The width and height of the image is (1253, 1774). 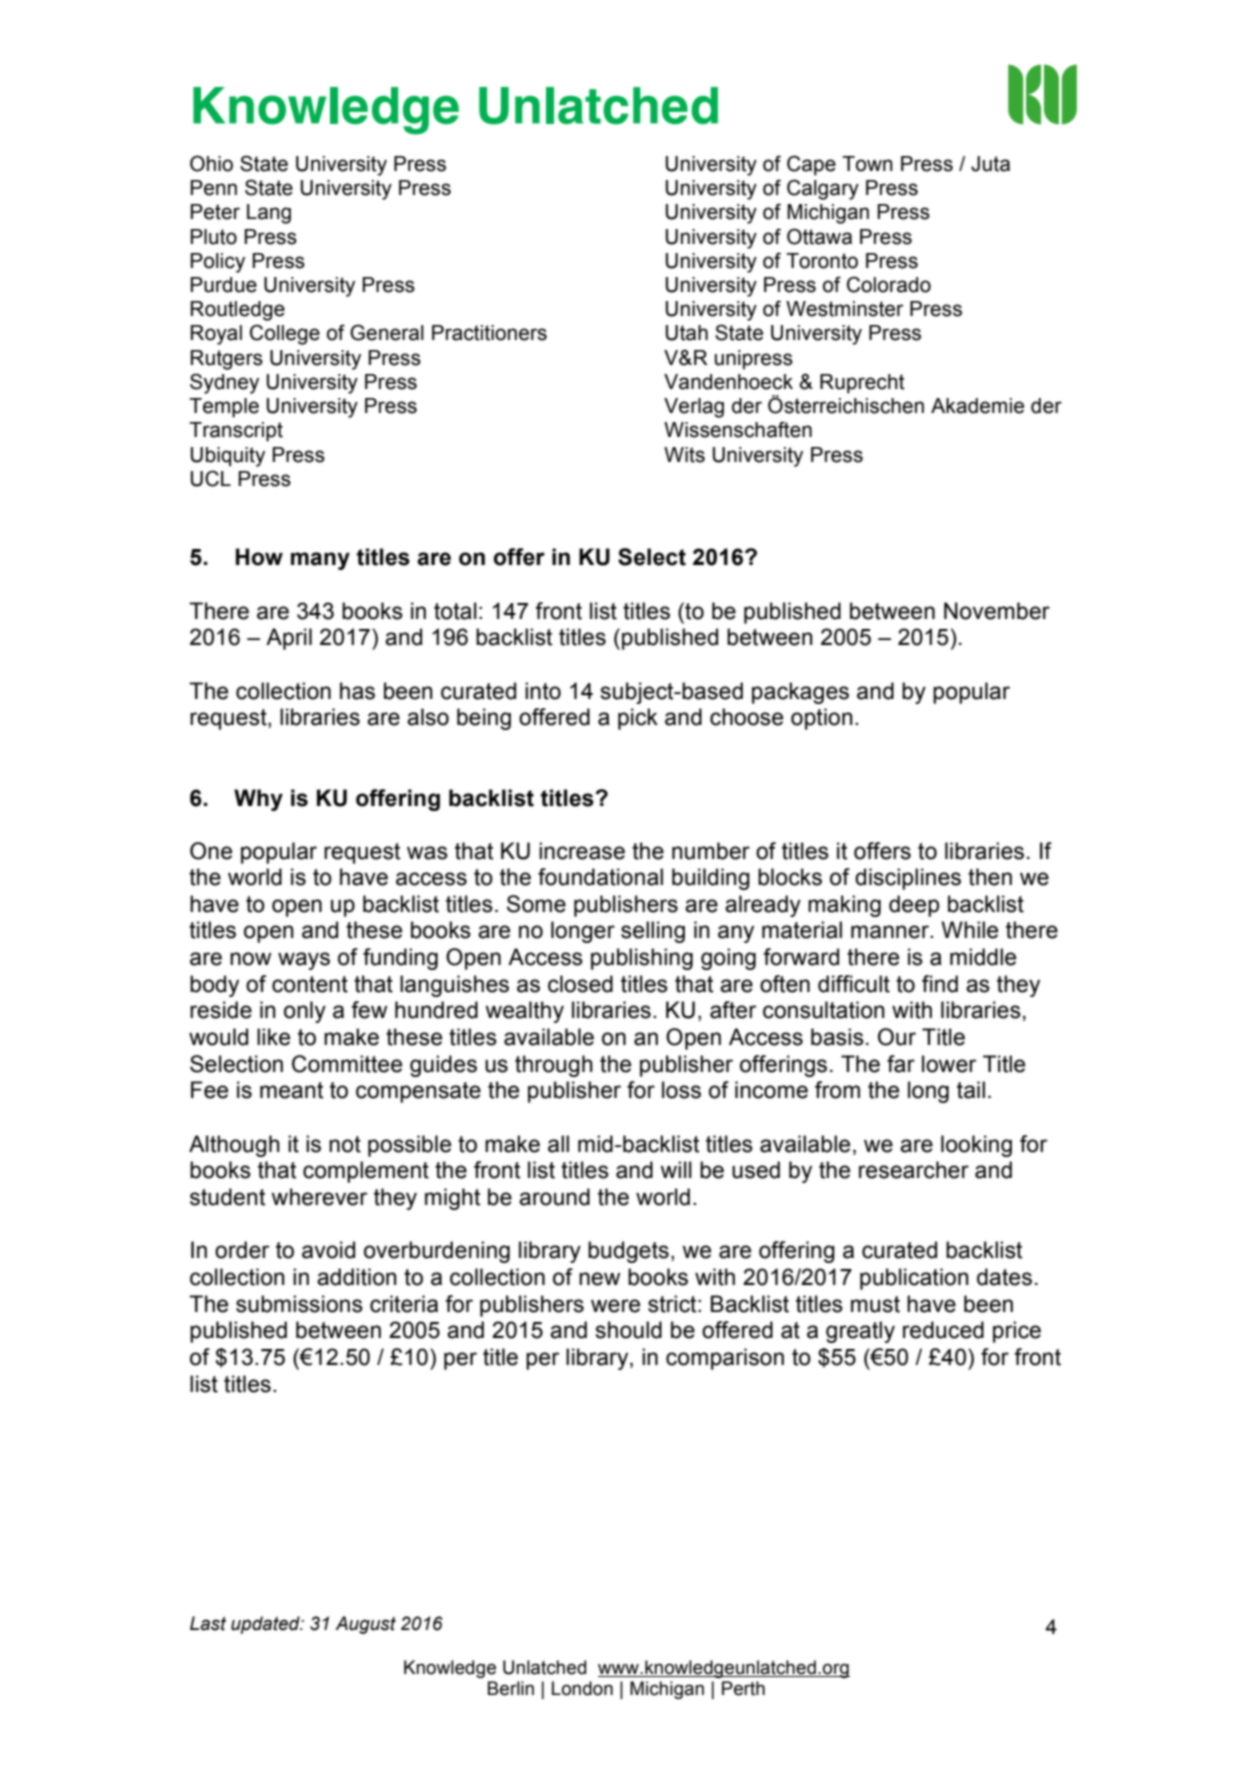 What do you see at coordinates (357, 691) in the image?
I see `has` at bounding box center [357, 691].
